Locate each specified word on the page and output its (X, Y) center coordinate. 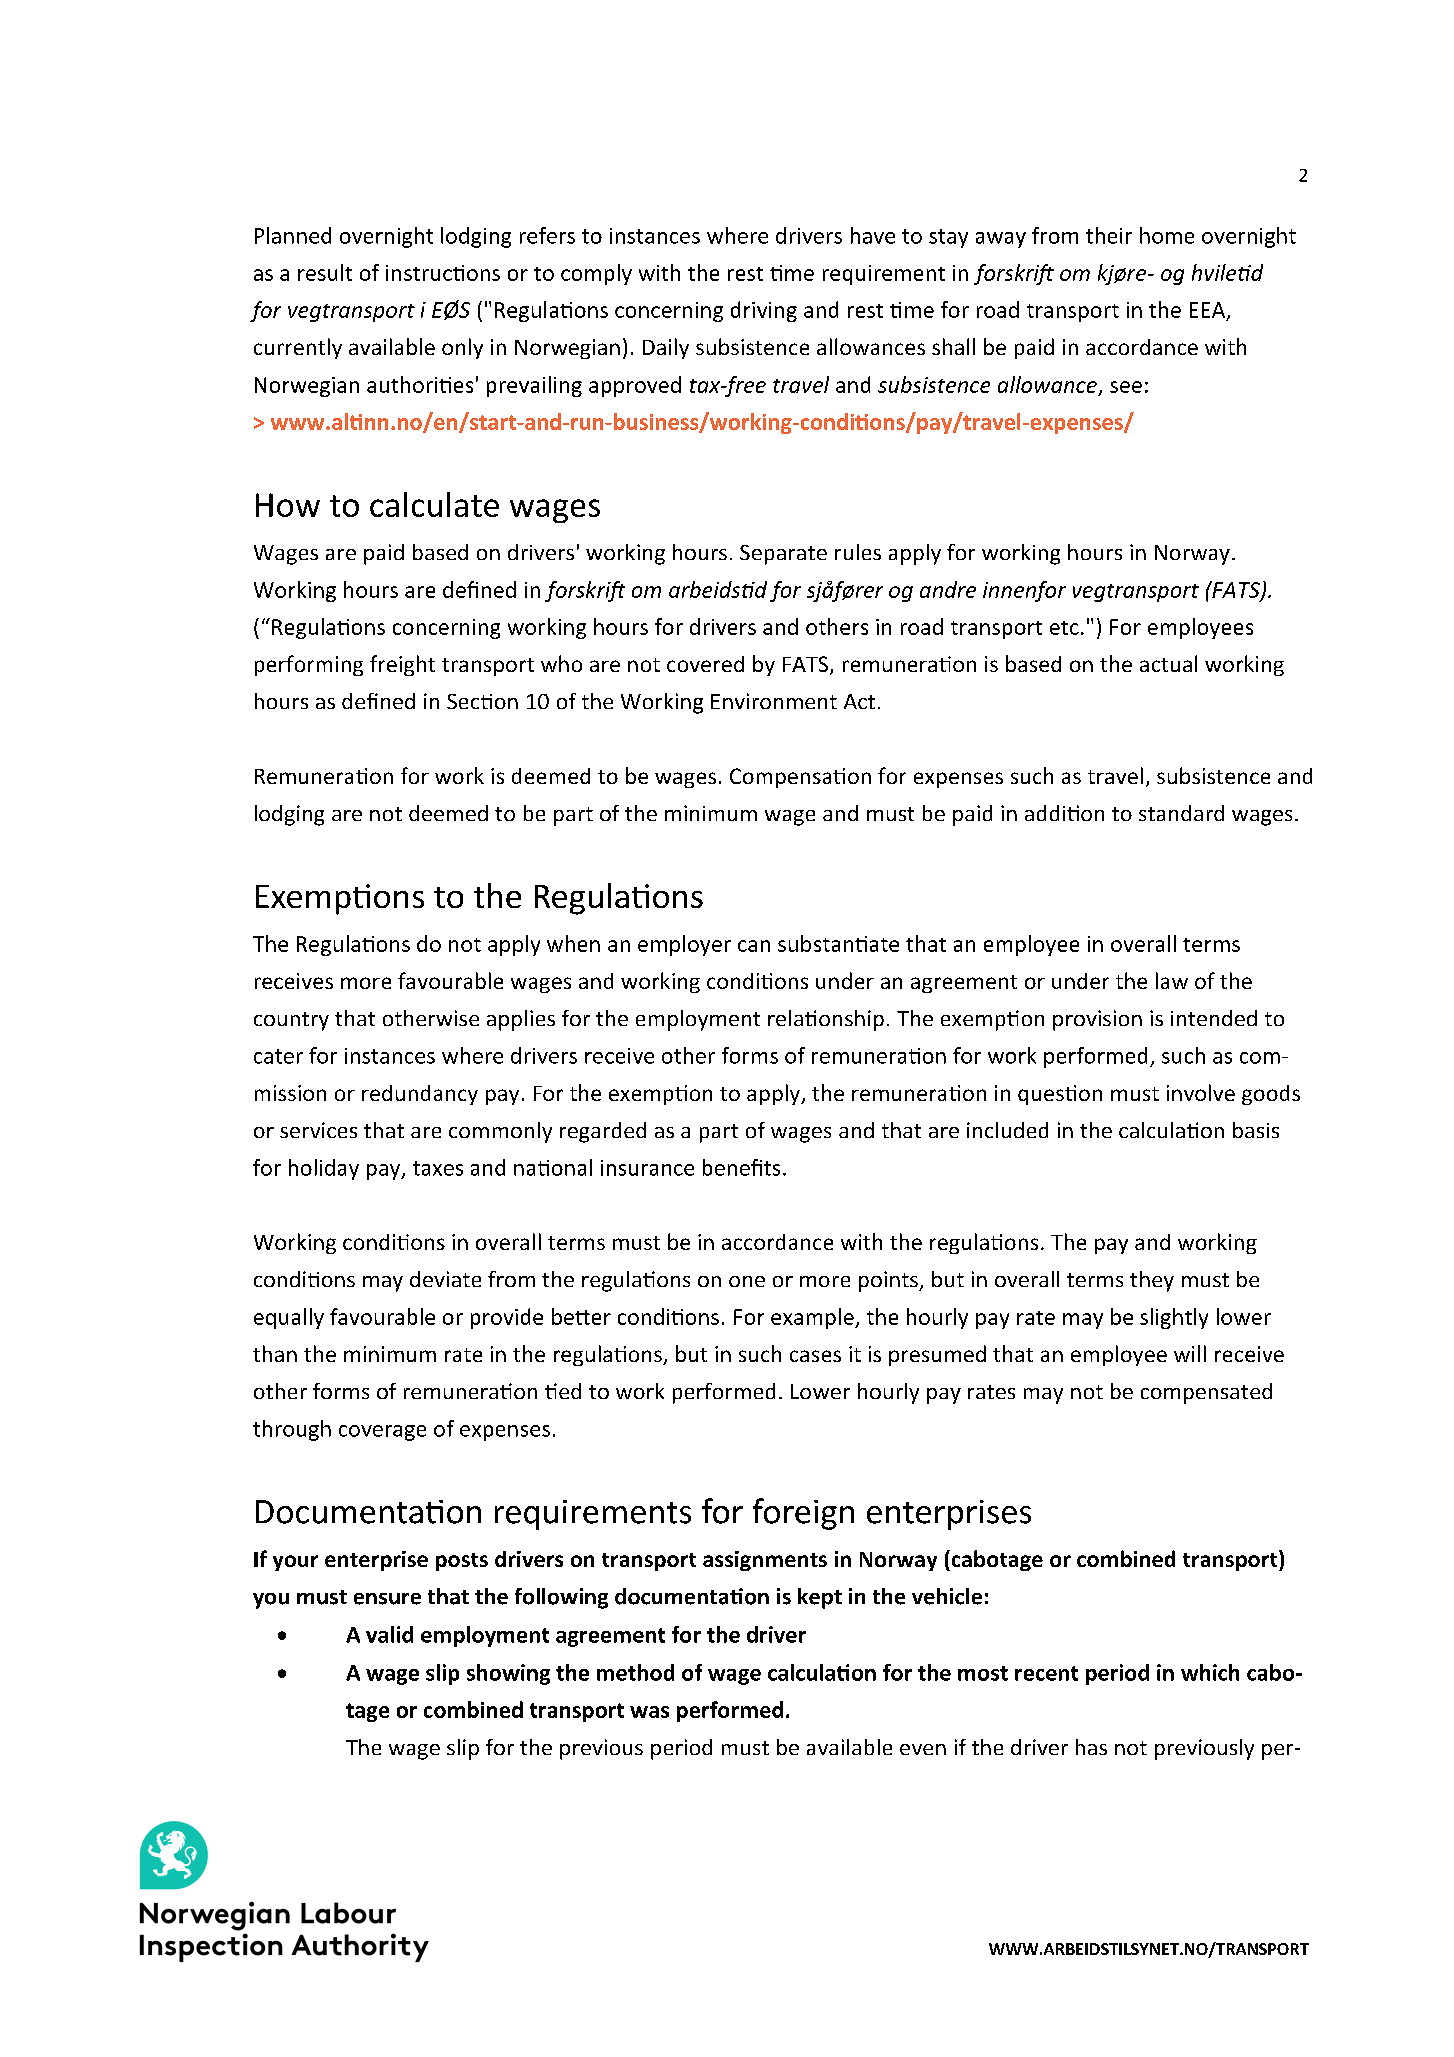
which (1210, 1672)
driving (764, 311)
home (1167, 235)
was (649, 1712)
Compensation (800, 778)
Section (482, 701)
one (747, 1281)
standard (1181, 813)
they (1152, 1281)
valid (389, 1634)
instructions (443, 273)
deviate (445, 1279)
